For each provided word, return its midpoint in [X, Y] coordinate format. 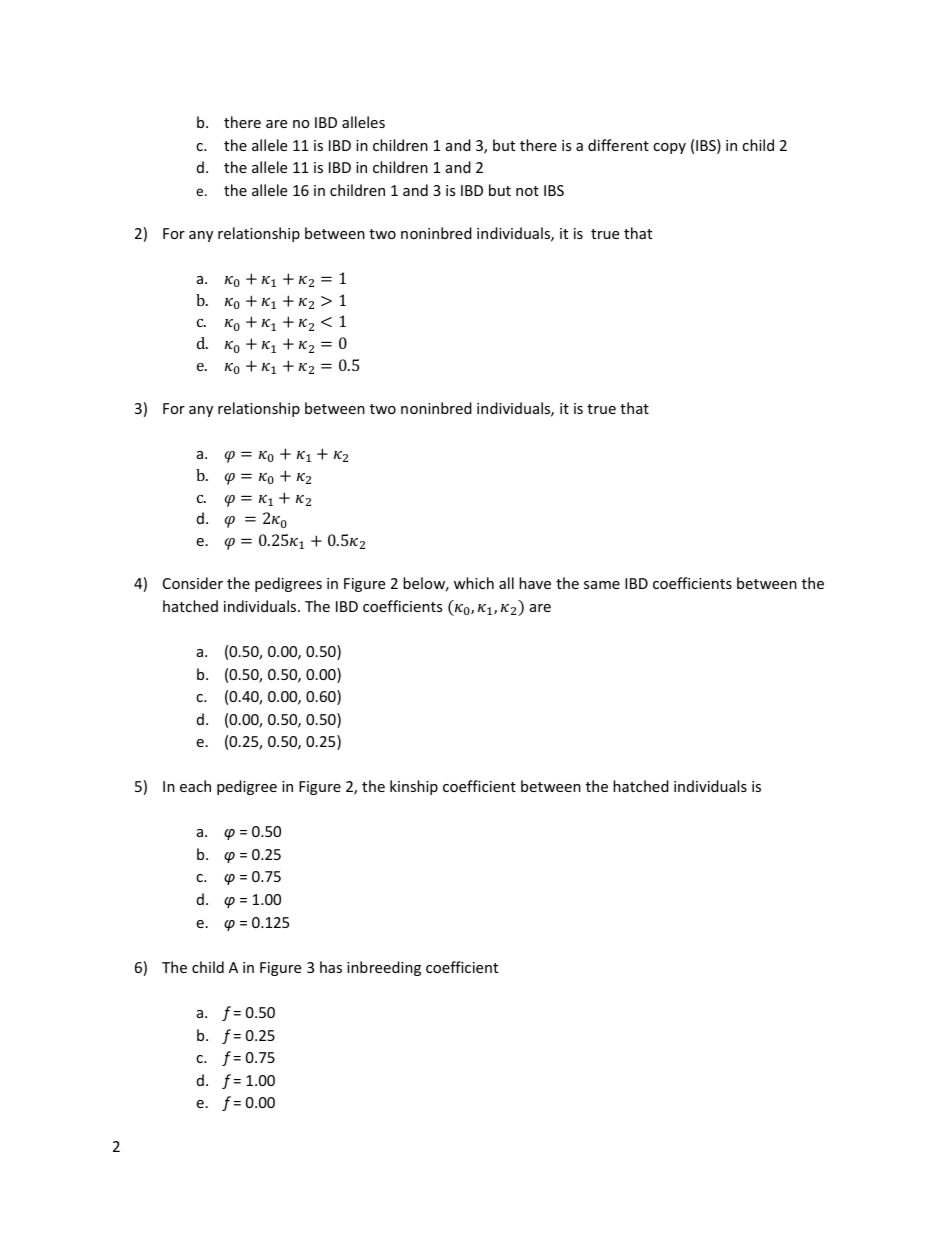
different [618, 145]
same [602, 585]
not [527, 191]
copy [669, 148]
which [474, 583]
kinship [414, 787]
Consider [193, 583]
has [331, 967]
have [535, 583]
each [195, 786]
